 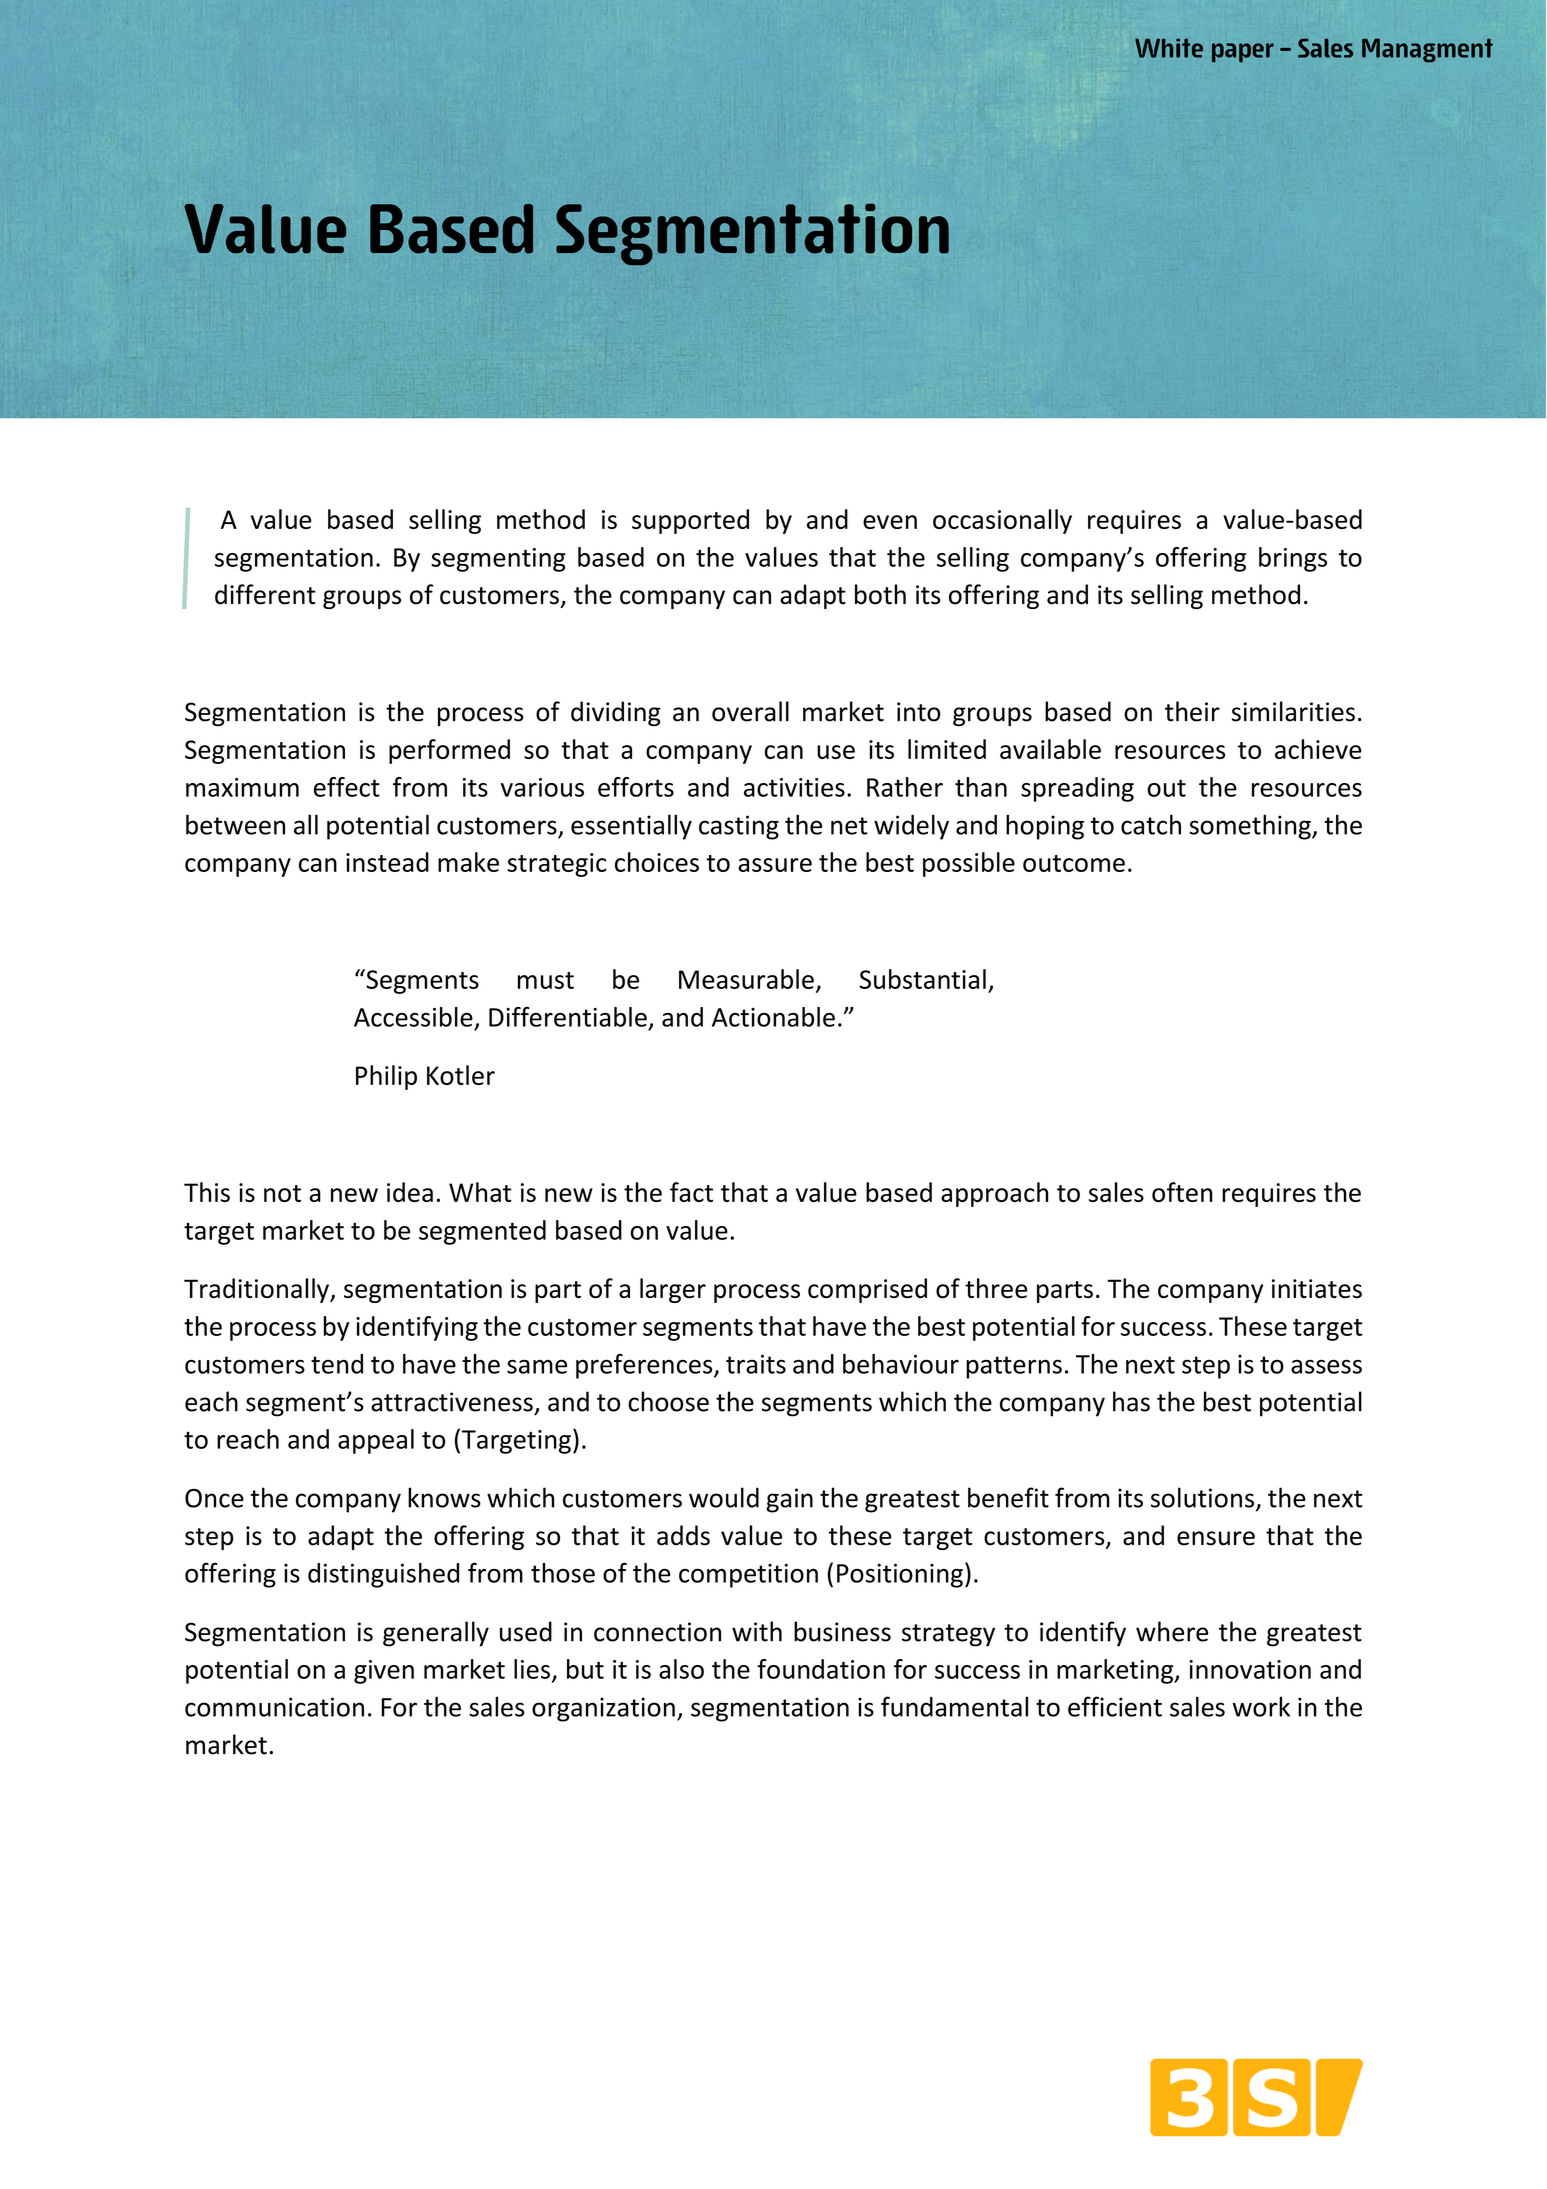 I want to click on casting, so click(x=739, y=827).
